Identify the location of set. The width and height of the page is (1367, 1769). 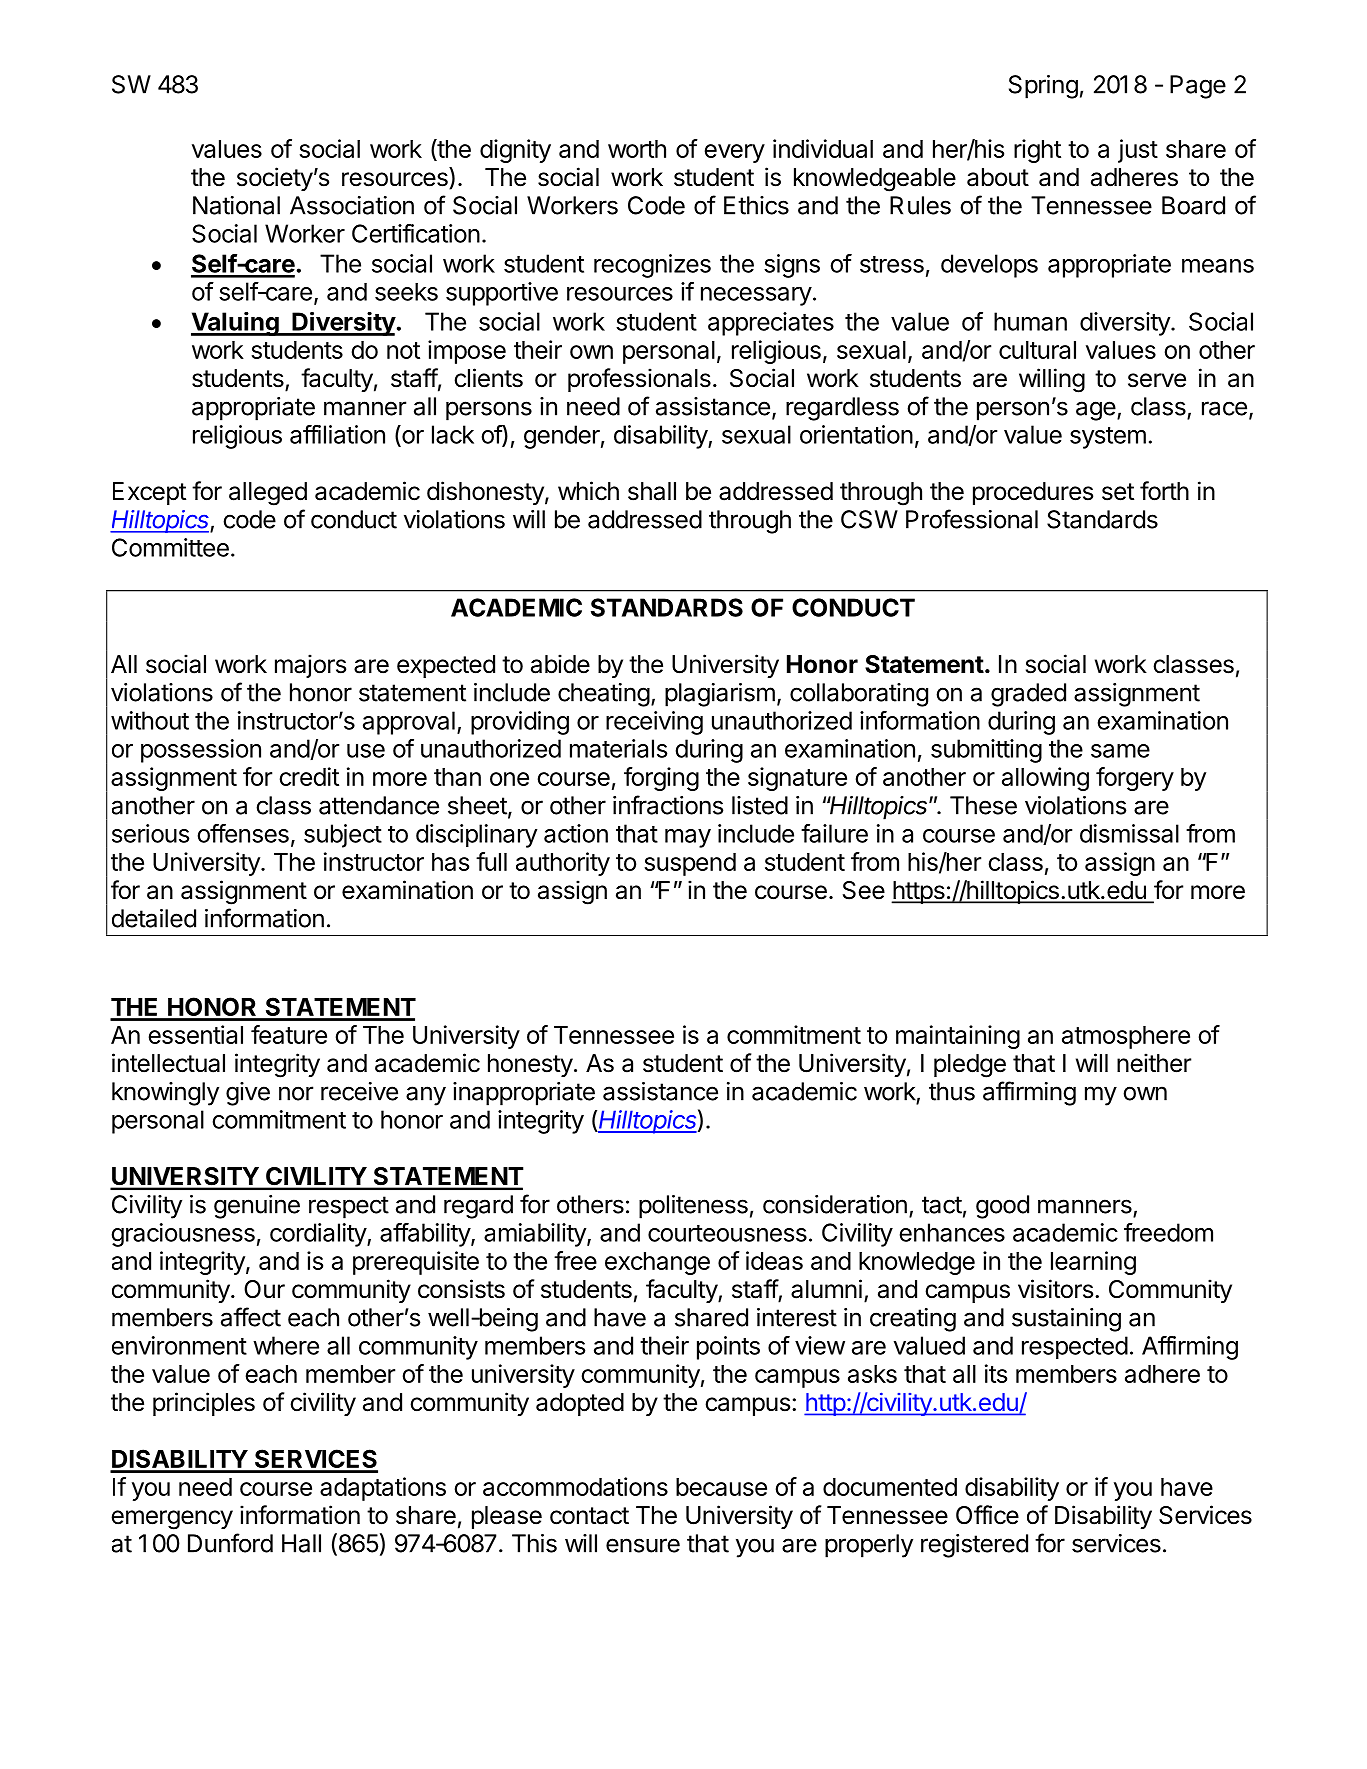
(1118, 492).
